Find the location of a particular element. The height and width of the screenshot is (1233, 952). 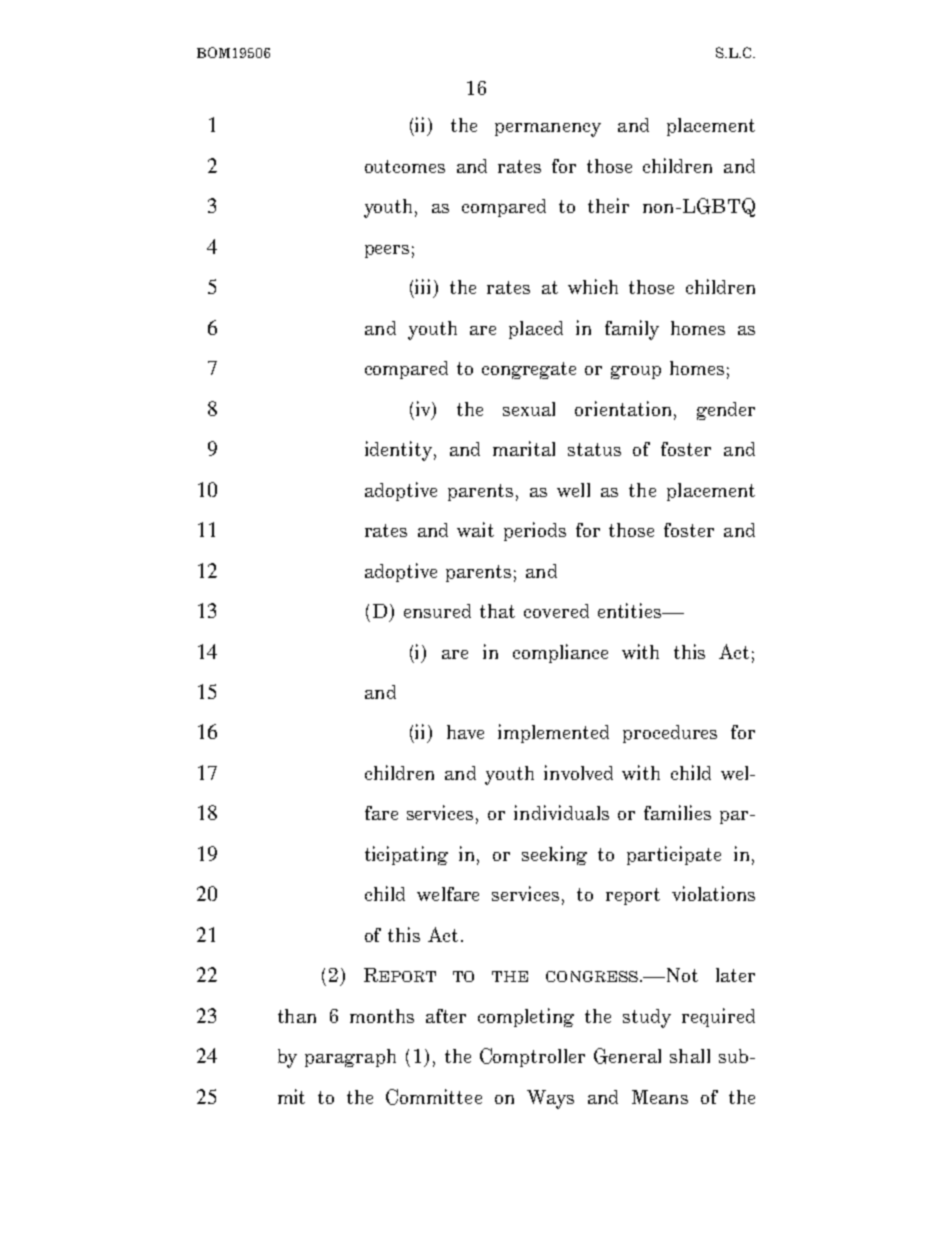

that is located at coordinates (497, 611).
